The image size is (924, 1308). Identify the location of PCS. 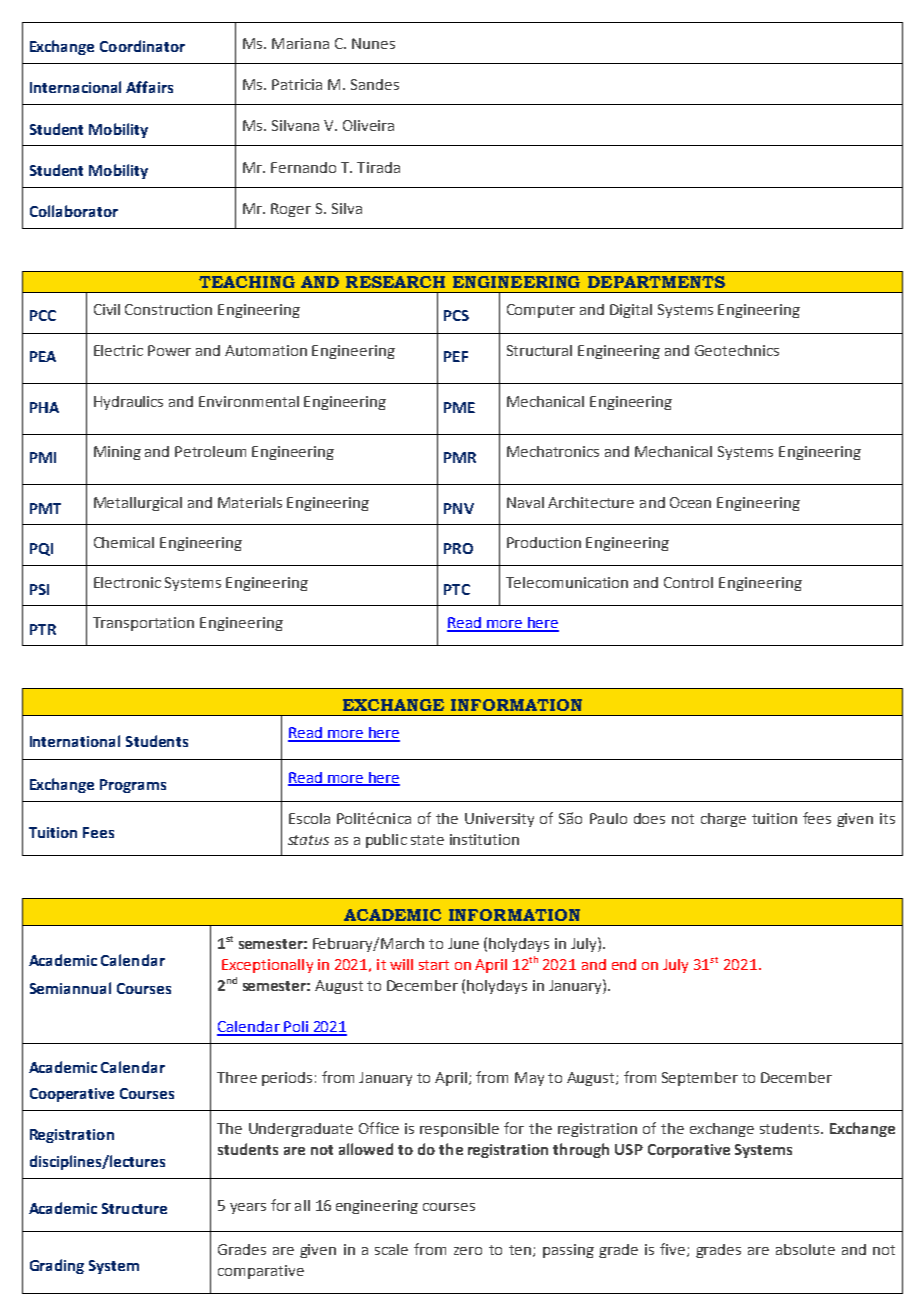
(456, 315).
